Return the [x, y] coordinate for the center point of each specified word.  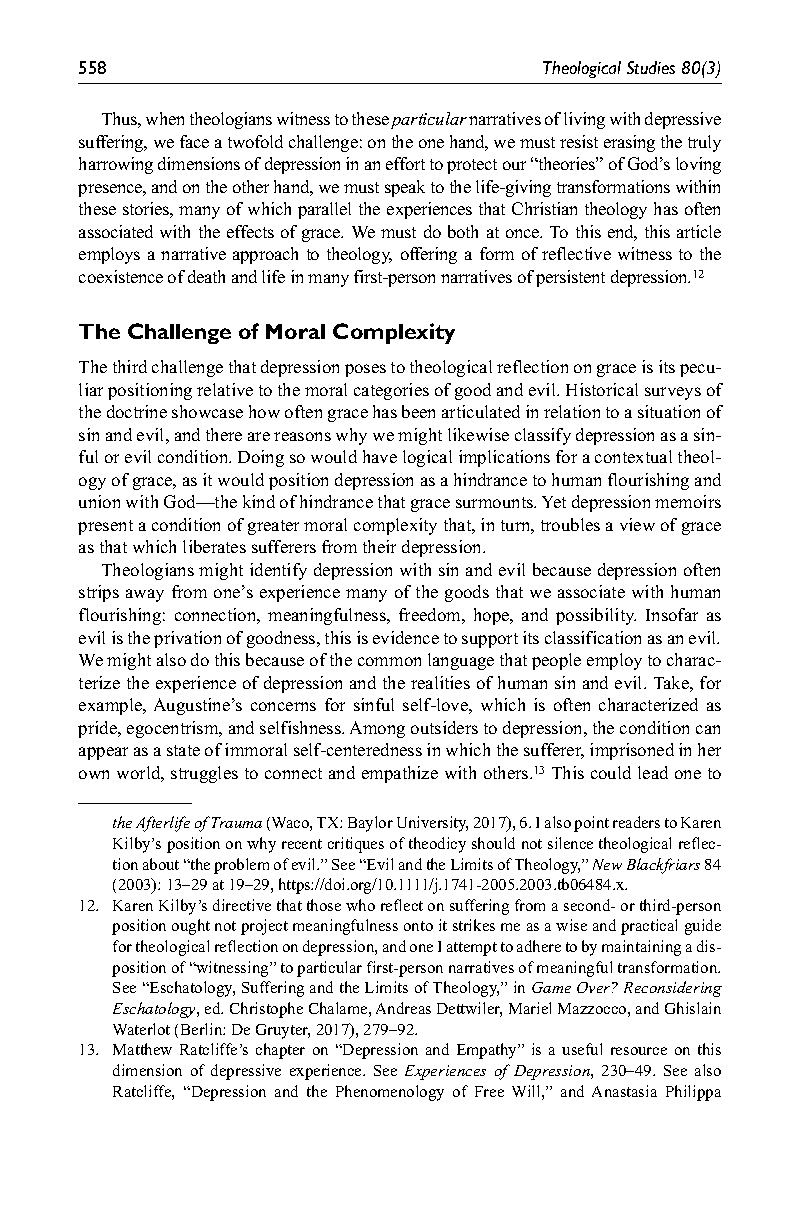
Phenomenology [390, 1093]
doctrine [137, 411]
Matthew [142, 1049]
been [418, 411]
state [183, 750]
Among [377, 729]
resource [639, 1051]
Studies [651, 67]
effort [405, 163]
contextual [633, 456]
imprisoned [632, 751]
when [165, 118]
